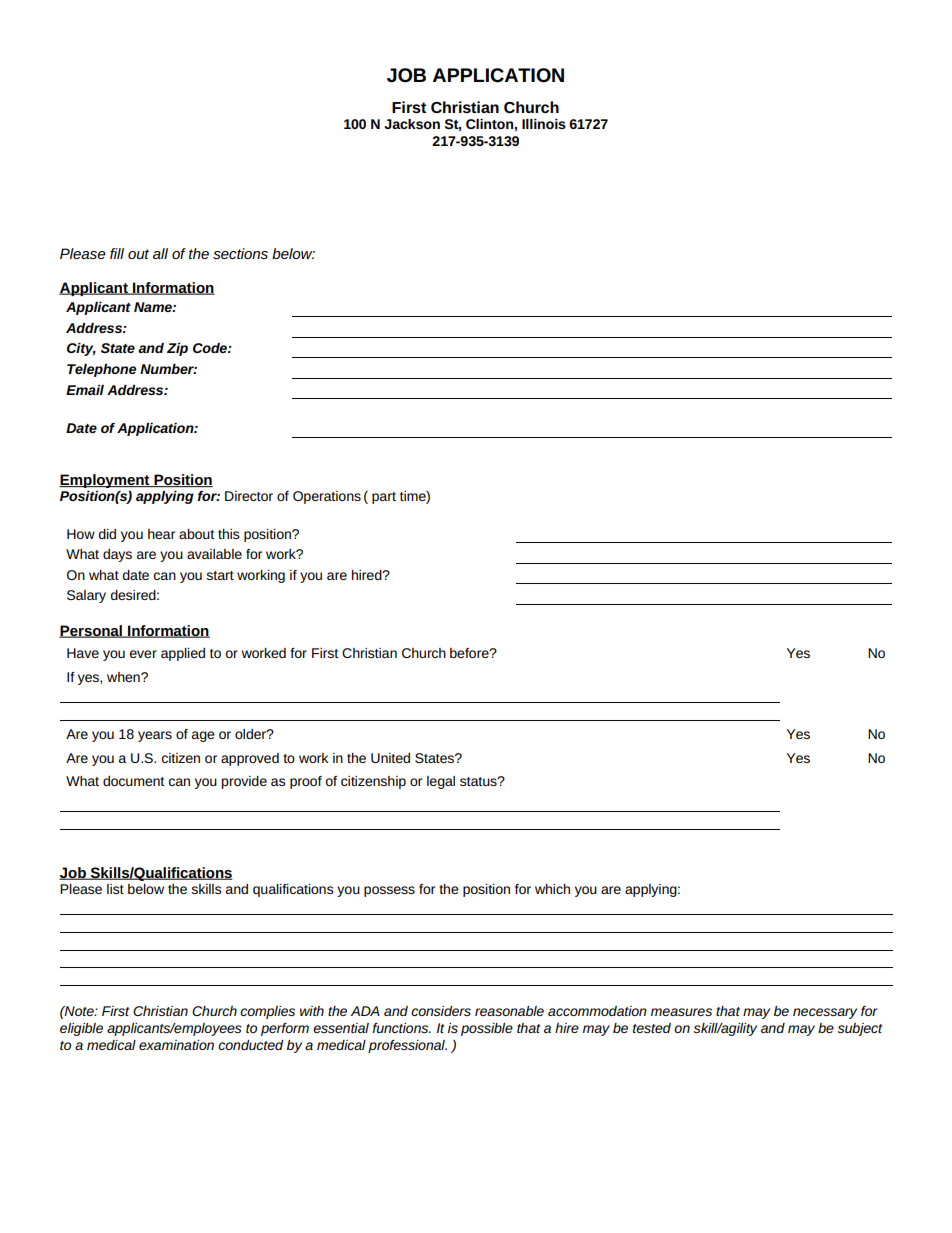  What do you see at coordinates (220, 575) in the page?
I see `start` at bounding box center [220, 575].
